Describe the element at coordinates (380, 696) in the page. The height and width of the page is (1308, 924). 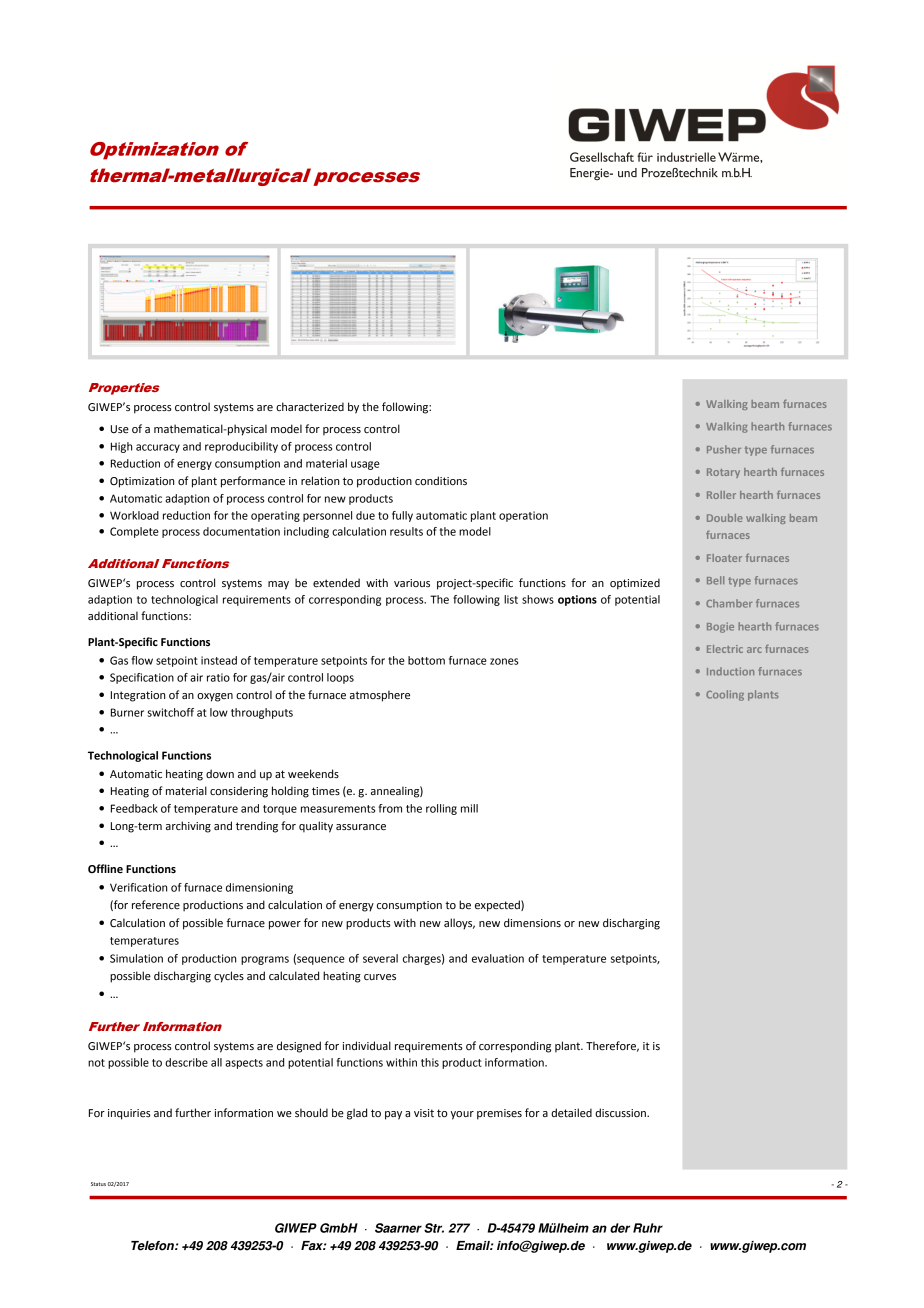
I see `atmosphere` at that location.
